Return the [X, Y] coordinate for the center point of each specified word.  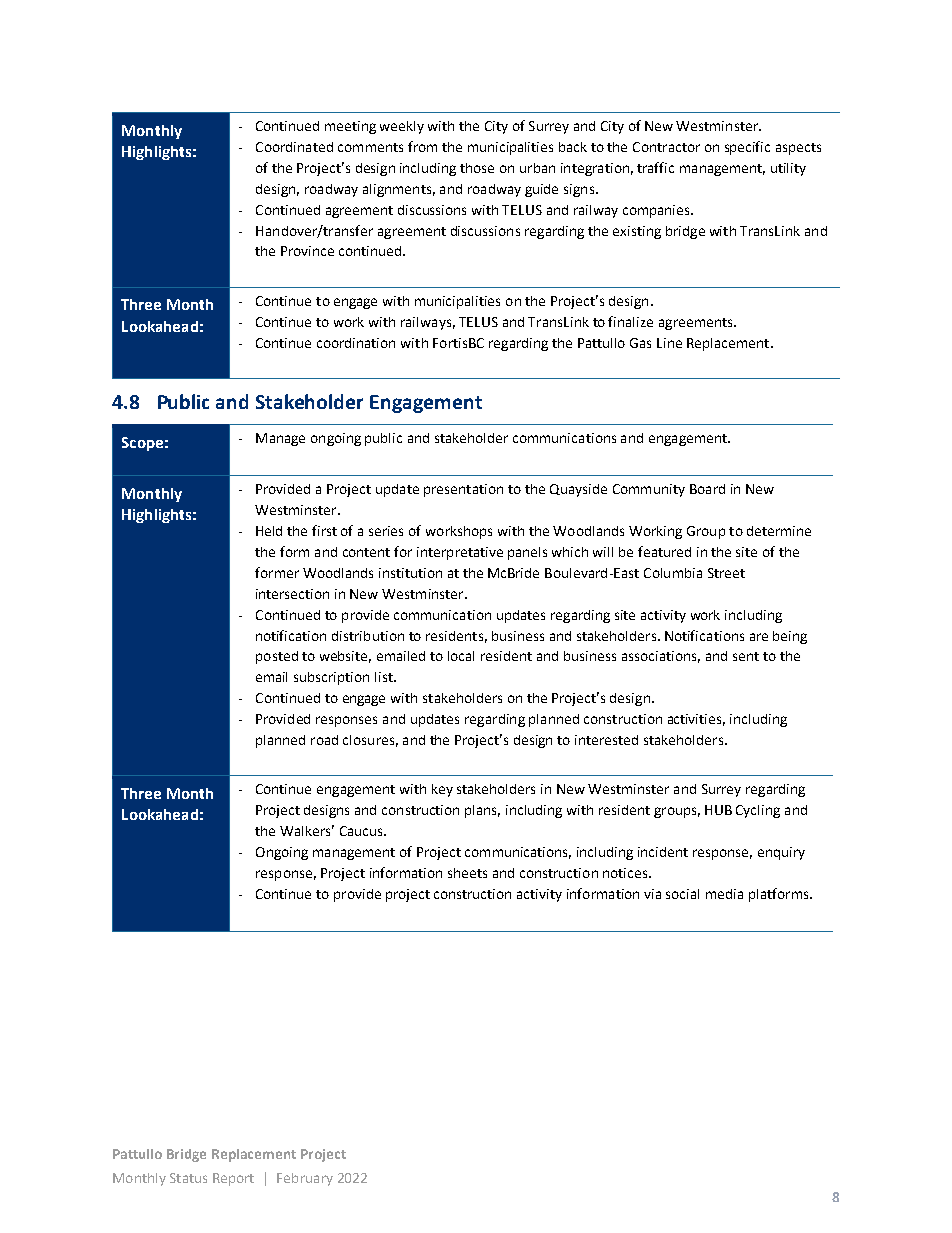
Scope [142, 444]
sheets [467, 873]
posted [277, 657]
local [461, 656]
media [724, 894]
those [477, 168]
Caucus [362, 831]
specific [747, 148]
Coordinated [294, 147]
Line [669, 343]
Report [233, 1179]
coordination [356, 343]
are [759, 637]
